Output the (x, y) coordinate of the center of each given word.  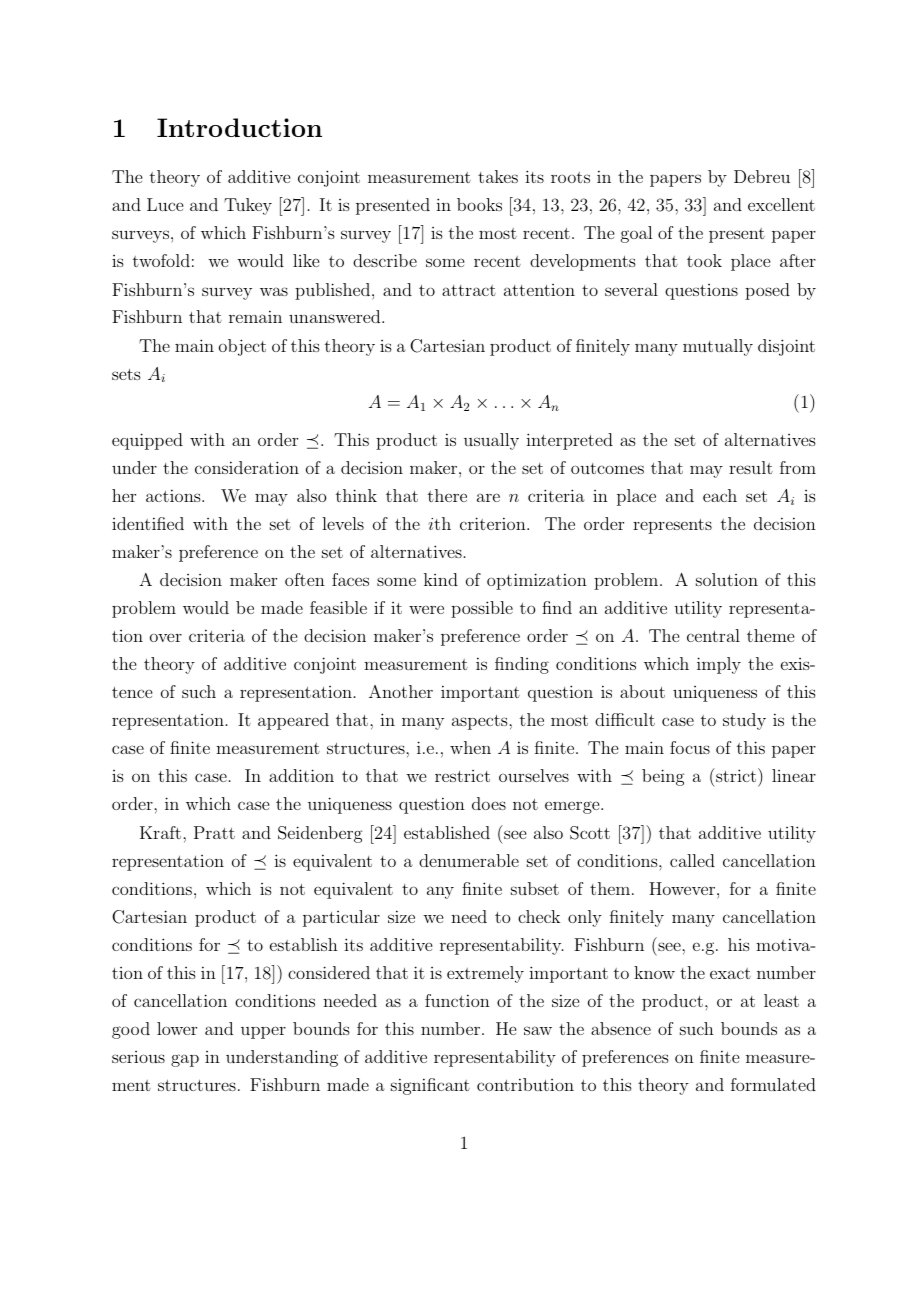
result (751, 467)
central (713, 635)
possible (482, 609)
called (692, 860)
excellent (781, 204)
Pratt (214, 832)
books (479, 204)
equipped (147, 441)
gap (185, 1060)
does (489, 803)
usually (491, 441)
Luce (165, 204)
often (305, 579)
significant (430, 1086)
